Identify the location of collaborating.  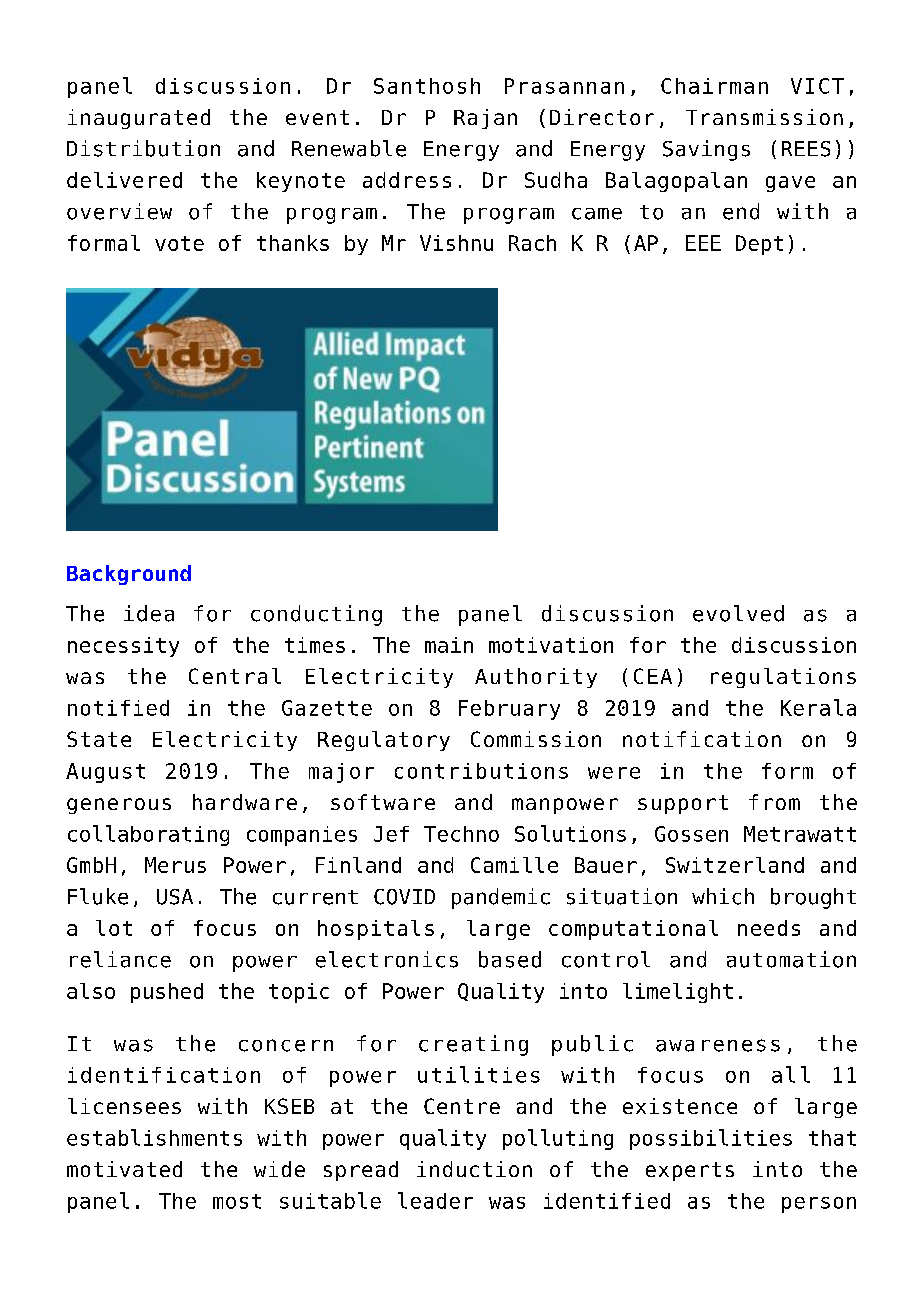
(148, 835).
